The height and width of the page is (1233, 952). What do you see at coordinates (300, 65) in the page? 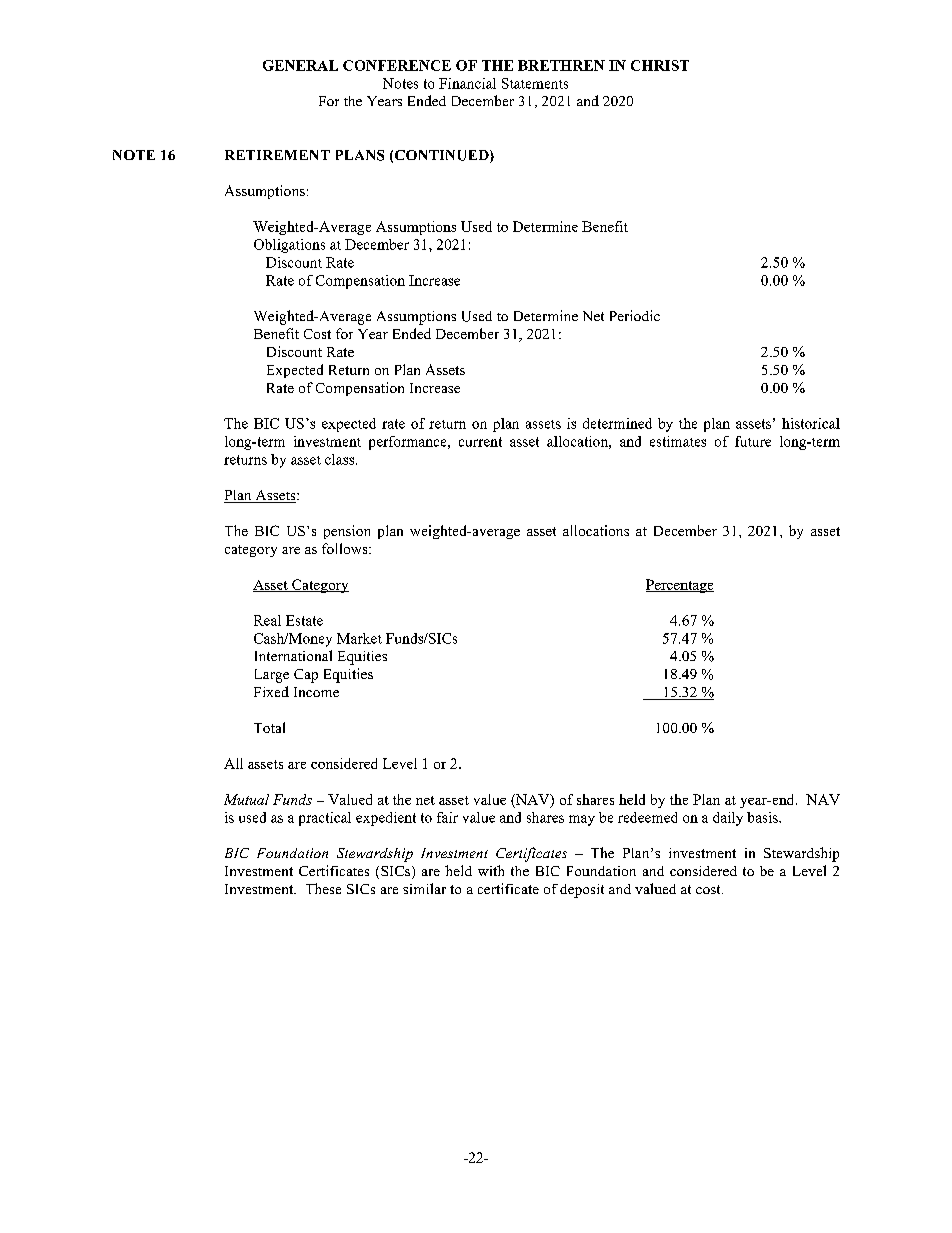
I see `GENERAL` at bounding box center [300, 65].
